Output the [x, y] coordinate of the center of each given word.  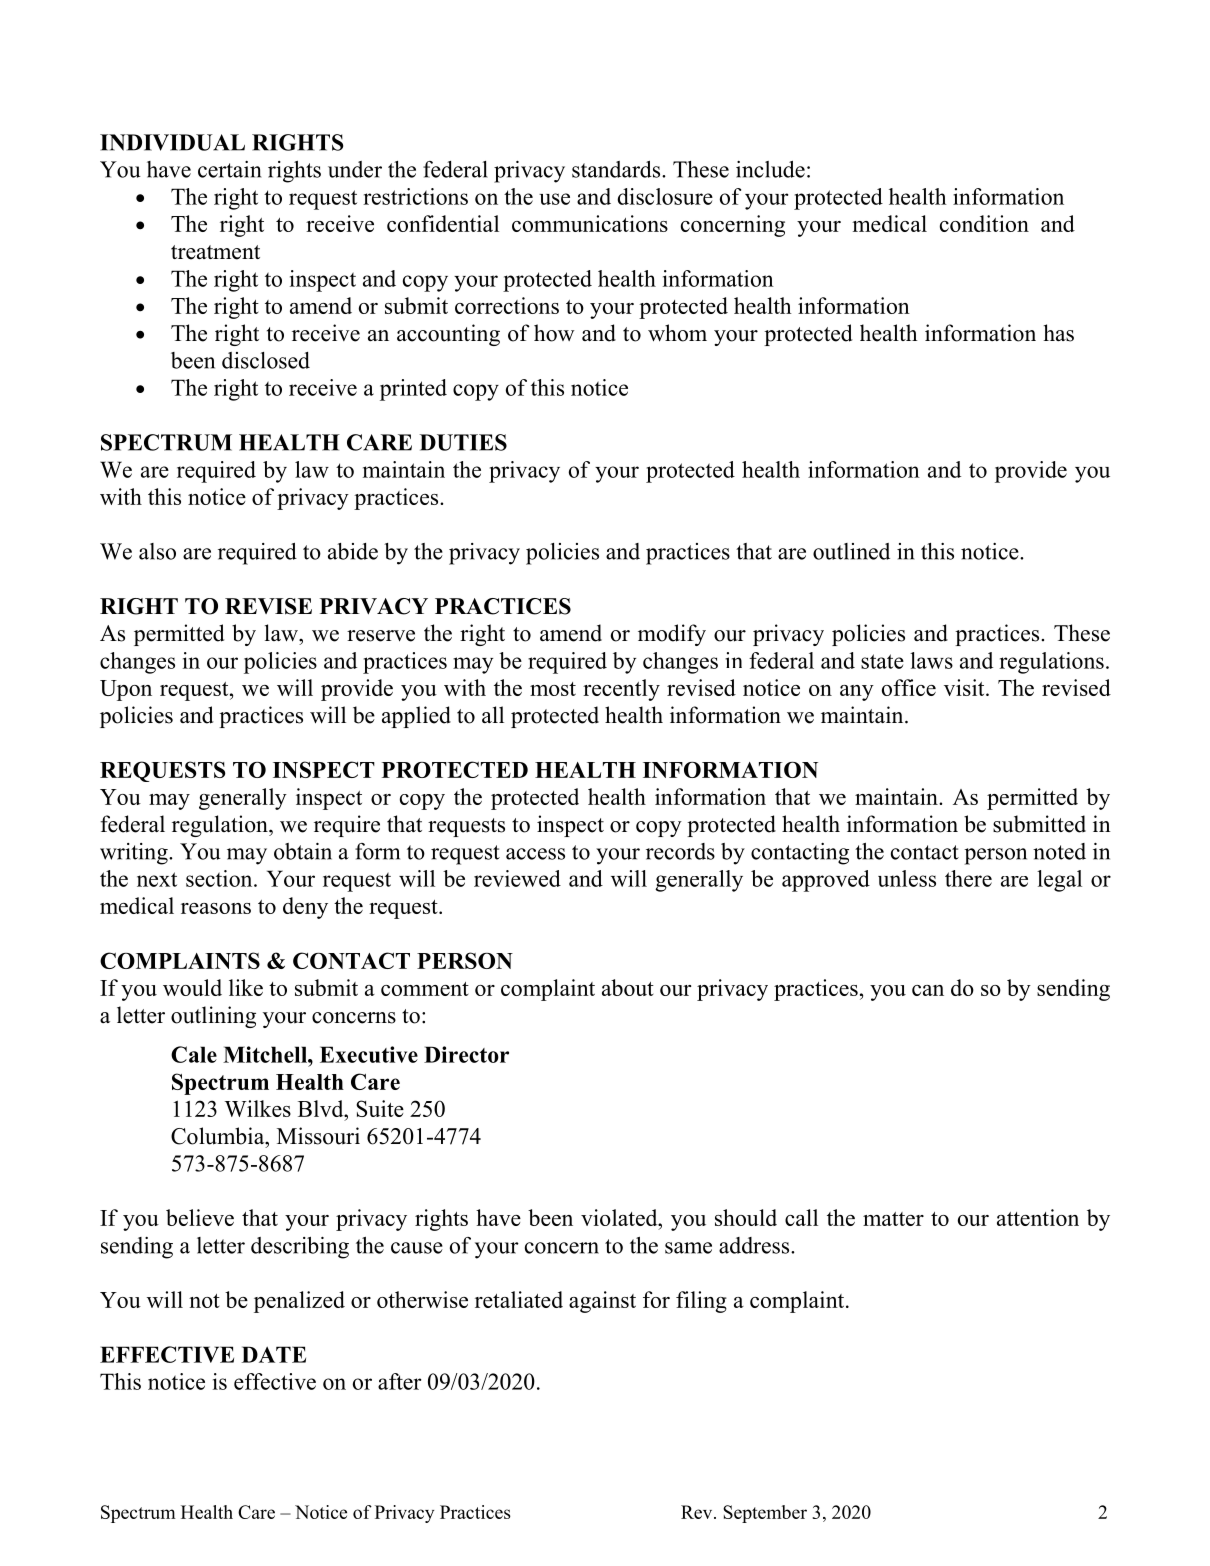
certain [229, 169]
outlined [851, 551]
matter [893, 1219]
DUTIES [463, 442]
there [968, 878]
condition [984, 223]
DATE [274, 1354]
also [157, 551]
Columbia [219, 1136]
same [688, 1248]
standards [617, 169]
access [535, 854]
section [220, 878]
